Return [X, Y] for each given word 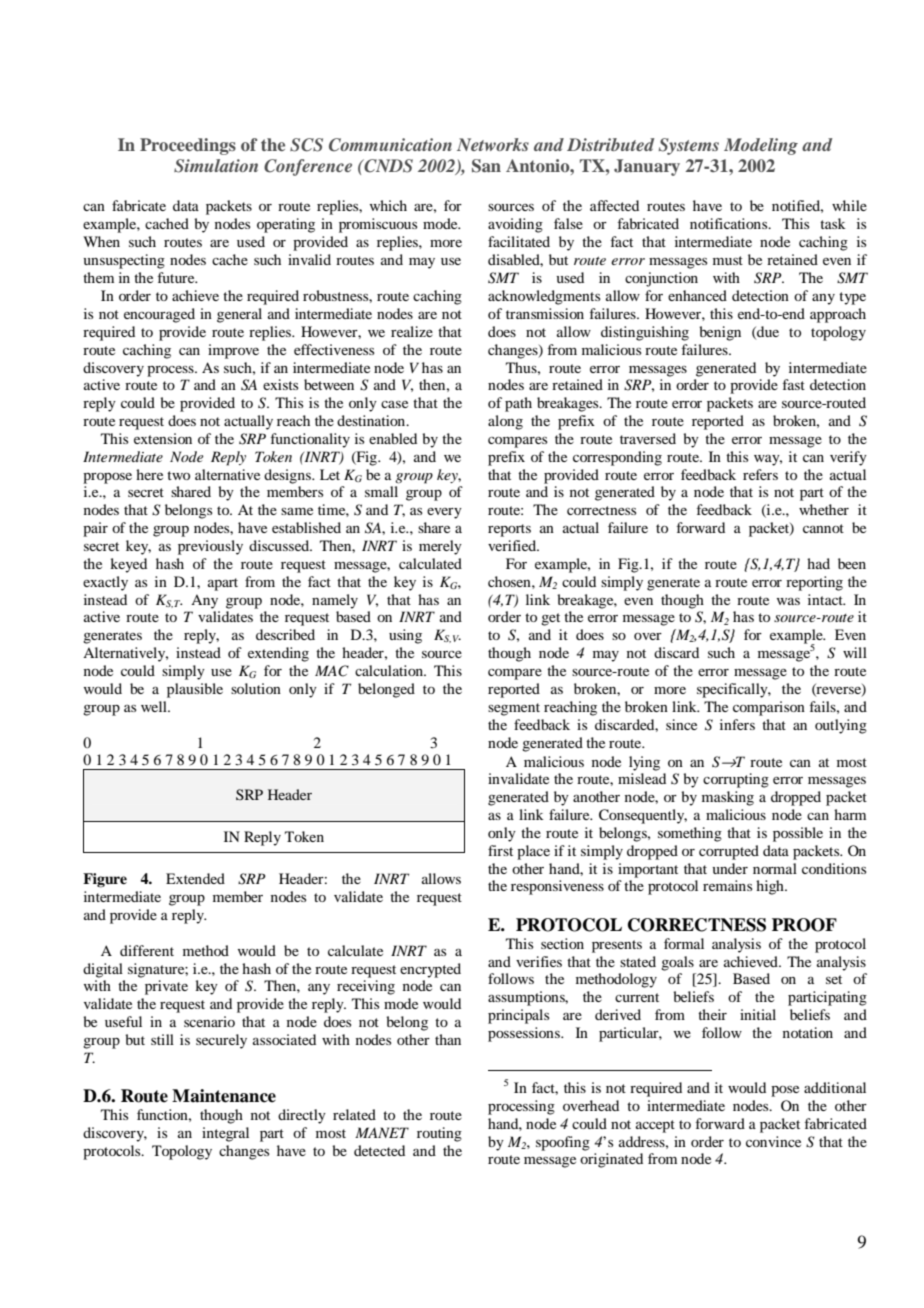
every [444, 513]
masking [728, 798]
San [486, 166]
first [500, 850]
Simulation [216, 166]
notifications [730, 223]
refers [760, 474]
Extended [195, 878]
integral [225, 1134]
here [149, 474]
